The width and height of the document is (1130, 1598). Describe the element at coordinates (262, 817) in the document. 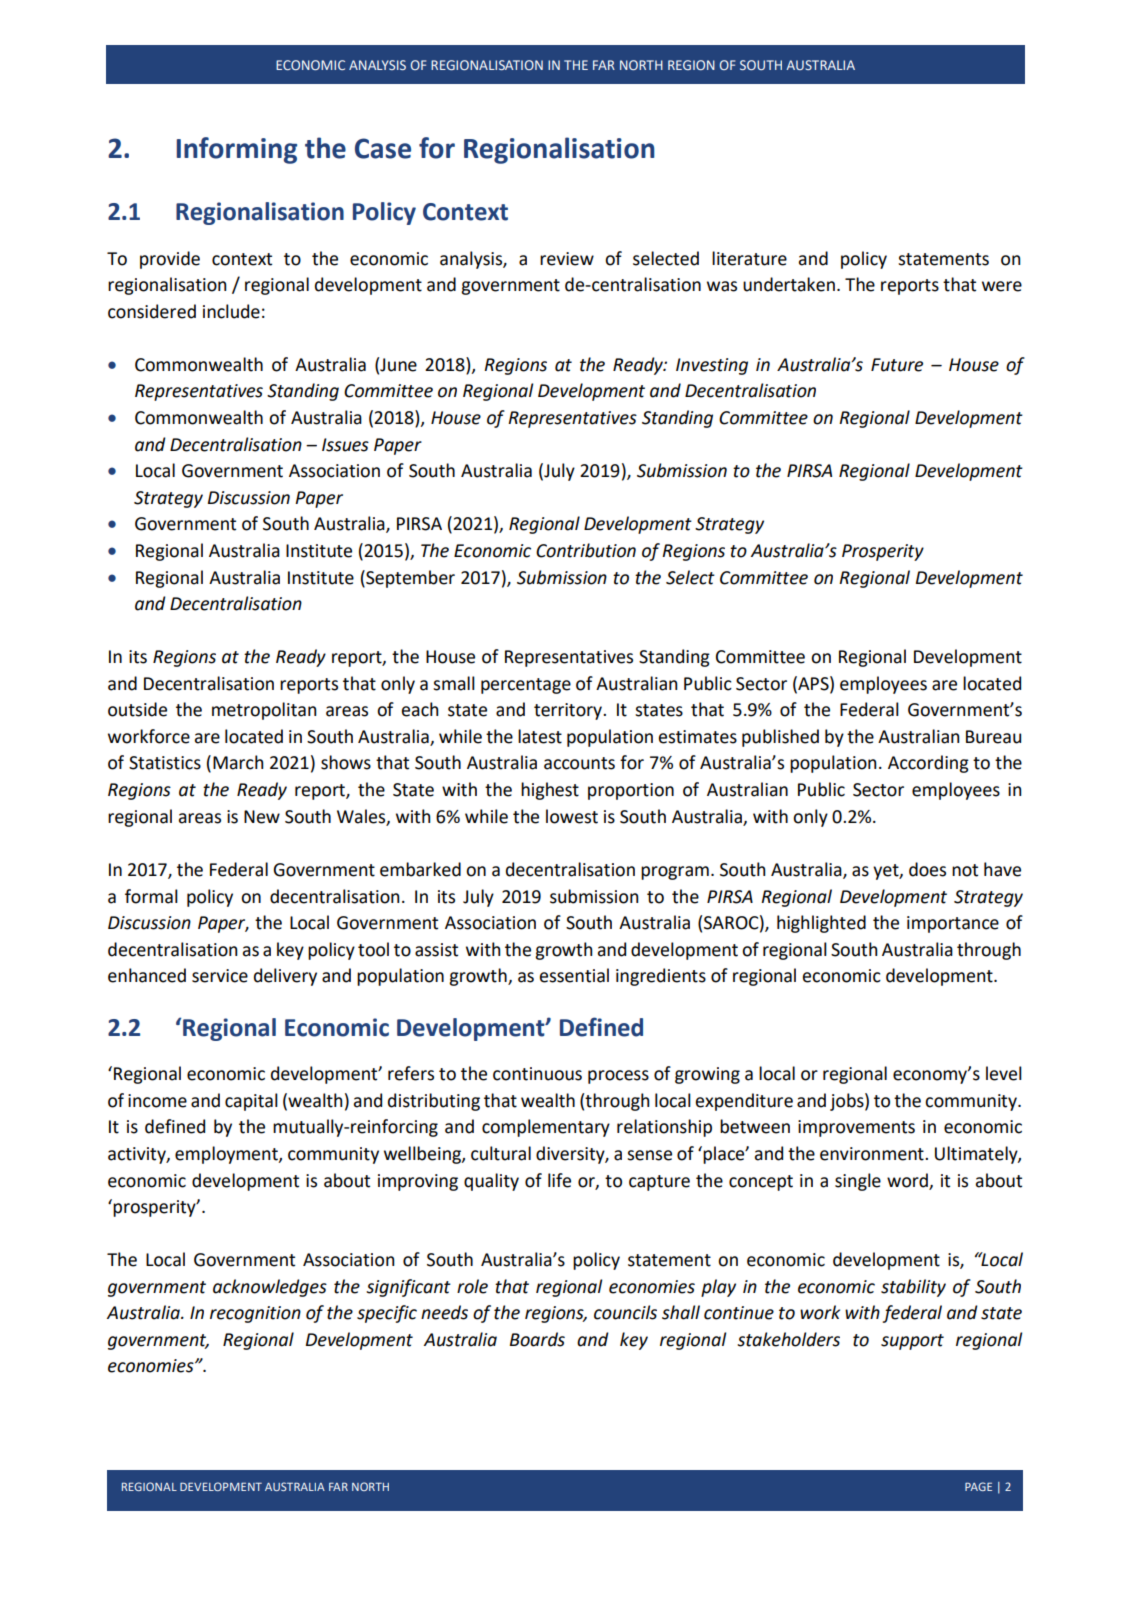

I see `New` at that location.
